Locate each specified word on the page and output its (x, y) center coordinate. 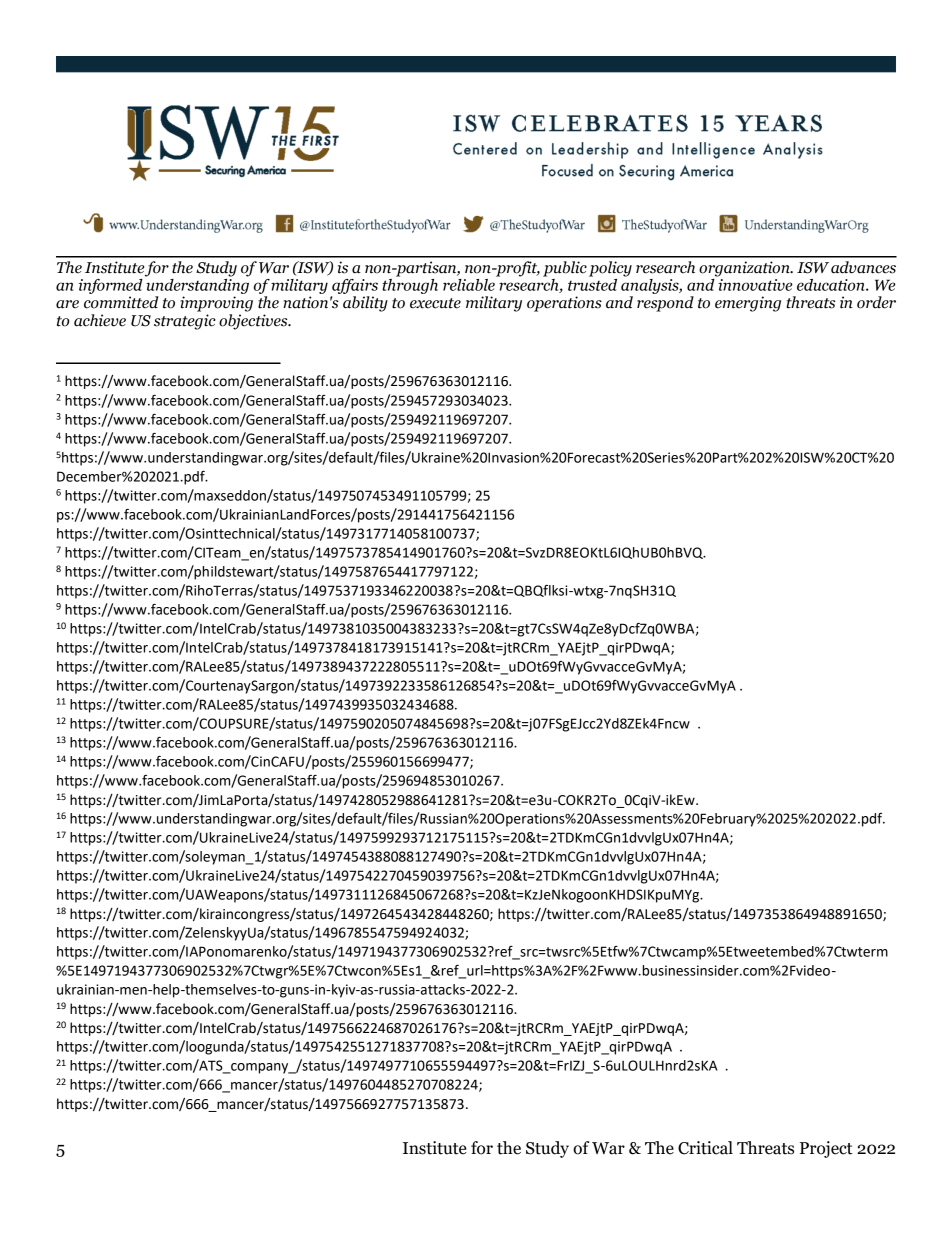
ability (365, 304)
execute (435, 303)
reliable (470, 283)
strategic (185, 322)
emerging (748, 304)
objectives (254, 322)
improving (217, 304)
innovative (754, 283)
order (876, 302)
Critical (705, 1148)
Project (826, 1149)
